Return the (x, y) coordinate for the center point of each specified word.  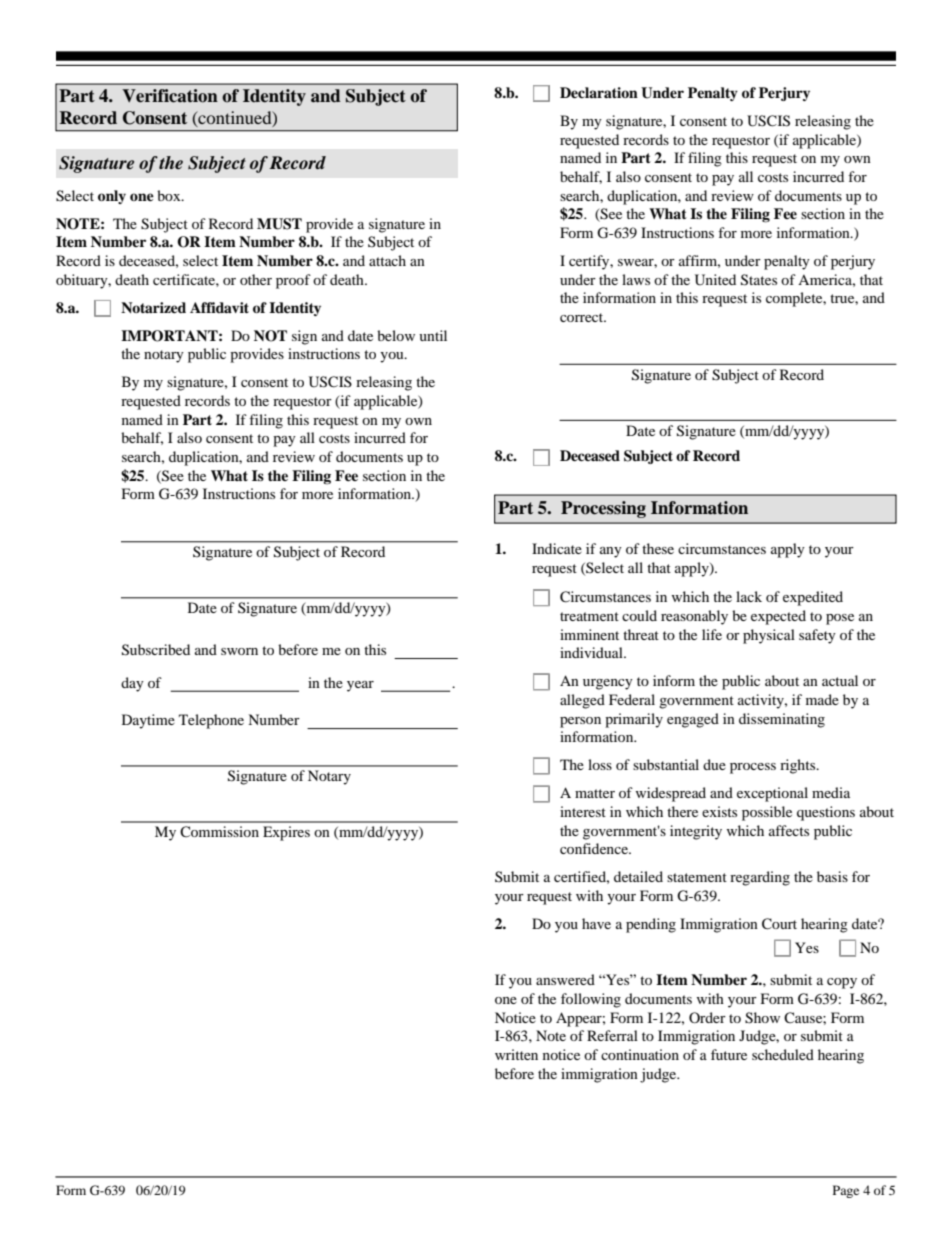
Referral (612, 1035)
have (596, 923)
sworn (239, 651)
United (715, 280)
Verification (170, 96)
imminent (589, 634)
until (433, 335)
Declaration (599, 92)
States (759, 280)
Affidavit (219, 307)
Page (846, 1191)
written (516, 1054)
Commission (219, 831)
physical (769, 636)
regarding (760, 878)
